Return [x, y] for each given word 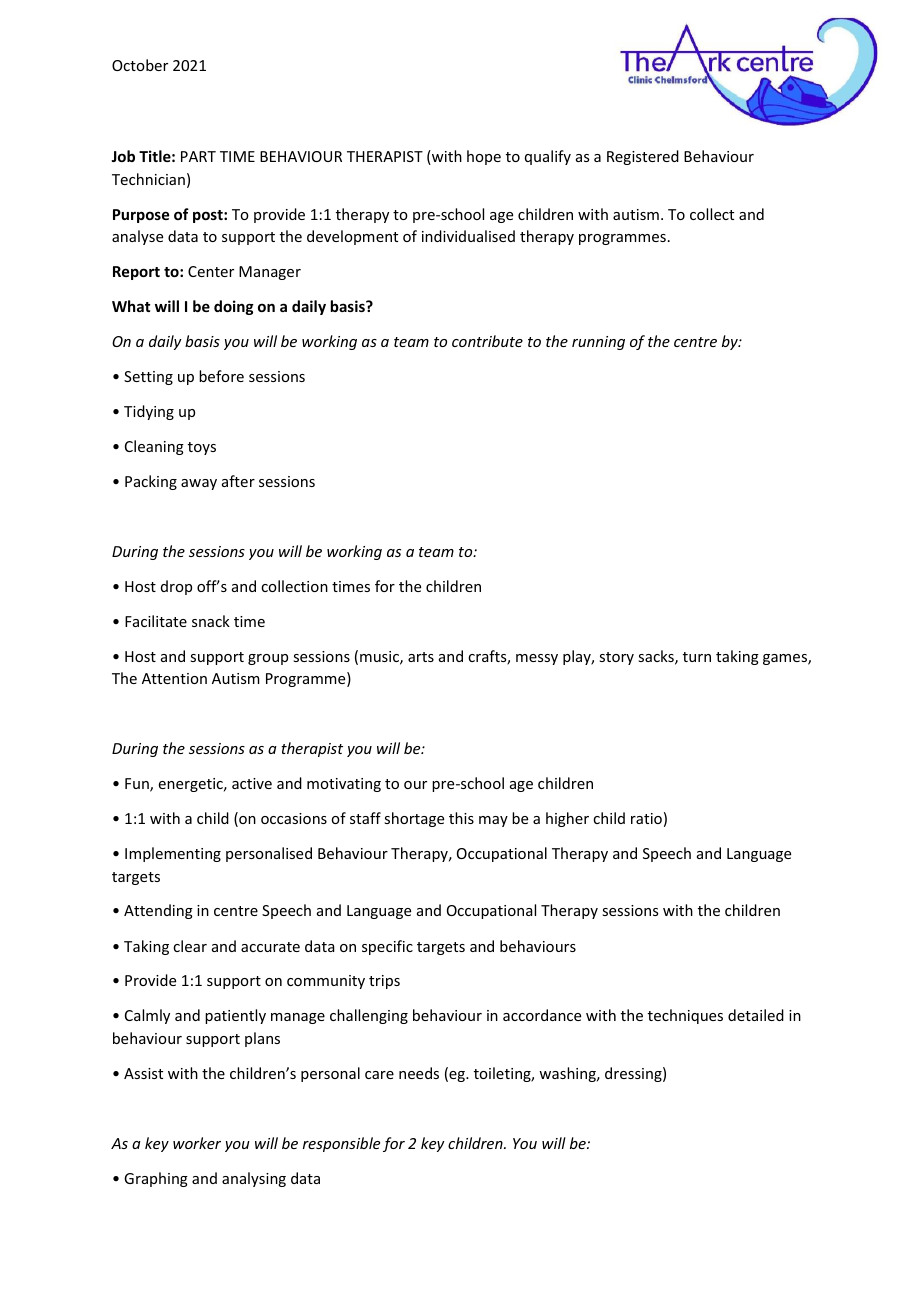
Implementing [173, 854]
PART [198, 156]
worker [197, 1143]
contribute [487, 341]
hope [484, 157]
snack [211, 621]
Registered [643, 157]
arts [421, 657]
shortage [414, 819]
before [221, 376]
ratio [646, 818]
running [598, 343]
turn [697, 657]
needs [419, 1073]
